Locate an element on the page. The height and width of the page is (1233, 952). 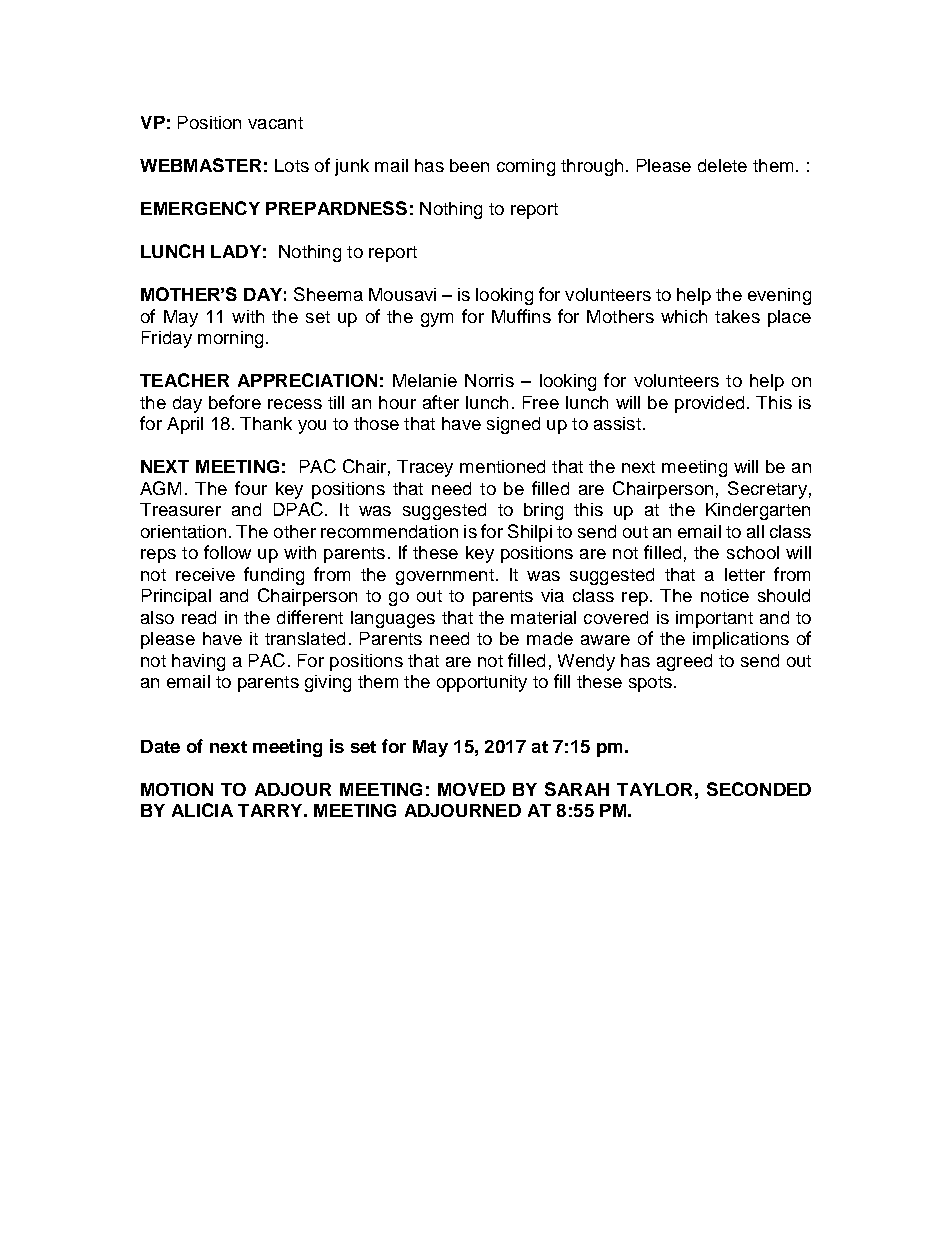
ALICIA is located at coordinates (202, 810).
